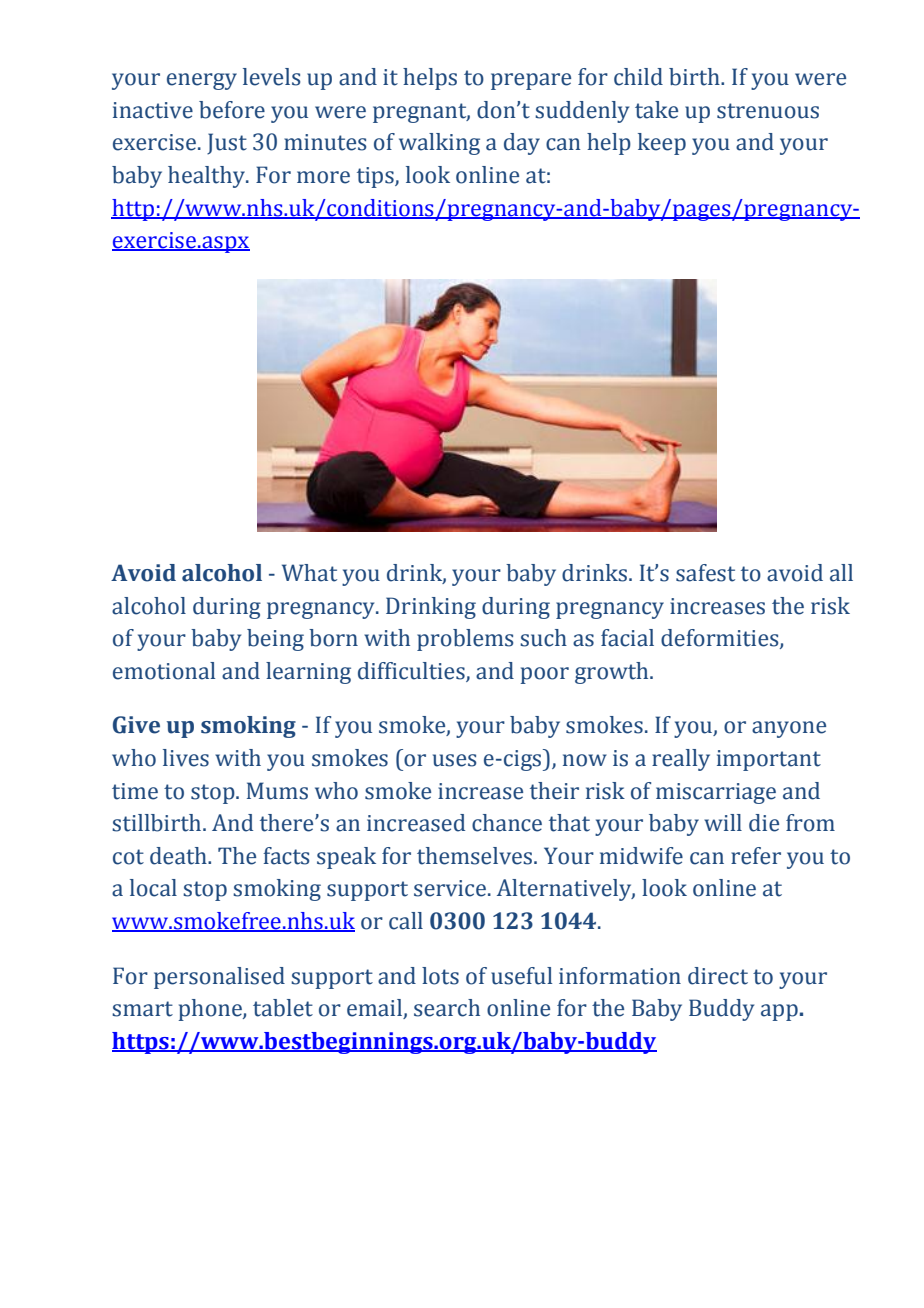  I want to click on personalised, so click(219, 978).
